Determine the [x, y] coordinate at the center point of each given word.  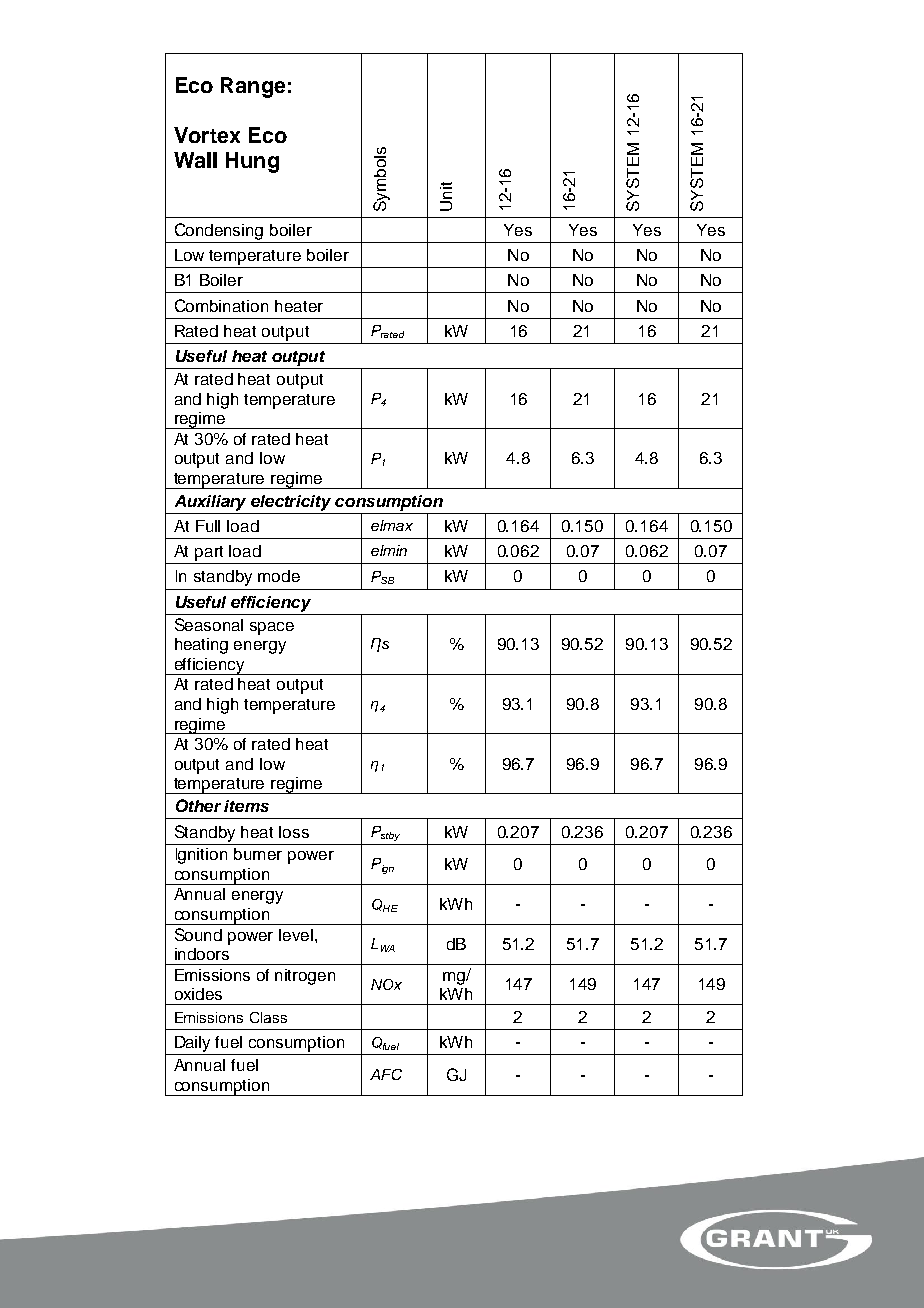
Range [253, 87]
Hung [252, 162]
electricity [291, 503]
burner [258, 854]
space [272, 628]
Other [198, 805]
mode [279, 576]
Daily [192, 1044]
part [209, 553]
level [296, 935]
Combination [221, 305]
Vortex [207, 135]
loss [294, 832]
